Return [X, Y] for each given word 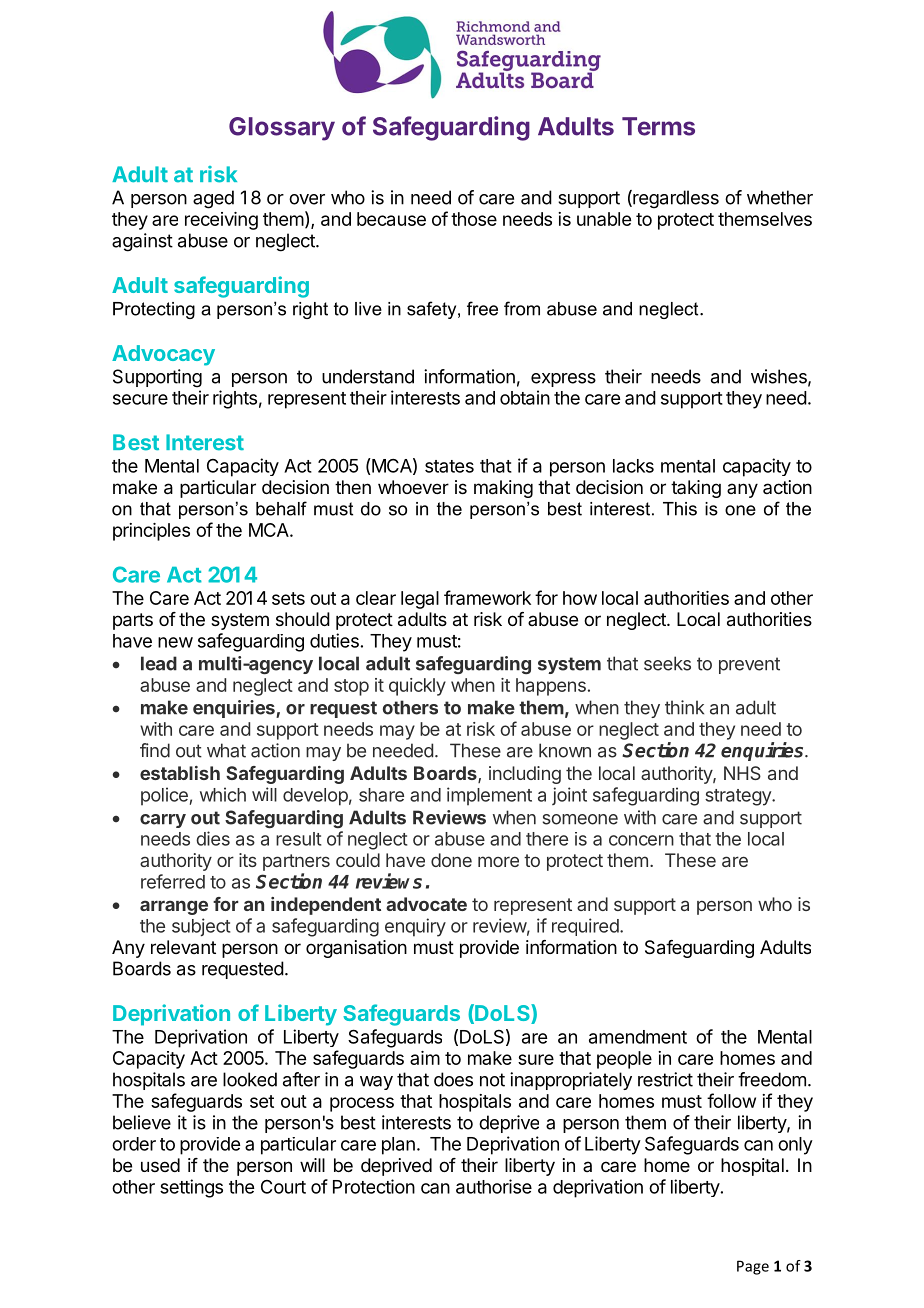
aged [213, 199]
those [474, 219]
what [226, 750]
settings [191, 1188]
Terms [658, 126]
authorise [494, 1186]
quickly [417, 687]
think [684, 707]
